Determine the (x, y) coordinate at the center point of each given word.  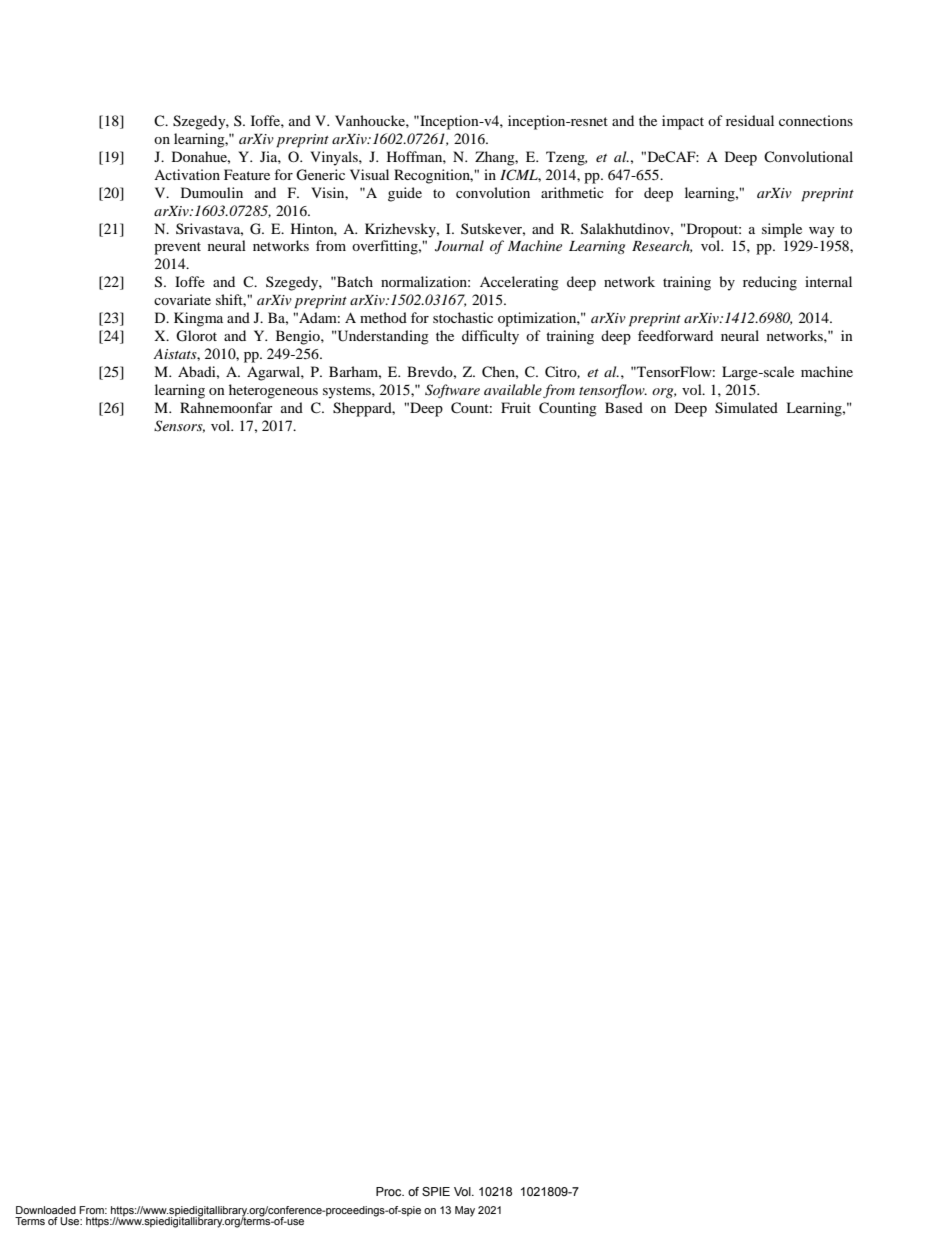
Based (624, 407)
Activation (187, 174)
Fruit (516, 407)
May (465, 1211)
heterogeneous (273, 391)
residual (750, 120)
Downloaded (46, 1210)
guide (405, 194)
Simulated (746, 408)
